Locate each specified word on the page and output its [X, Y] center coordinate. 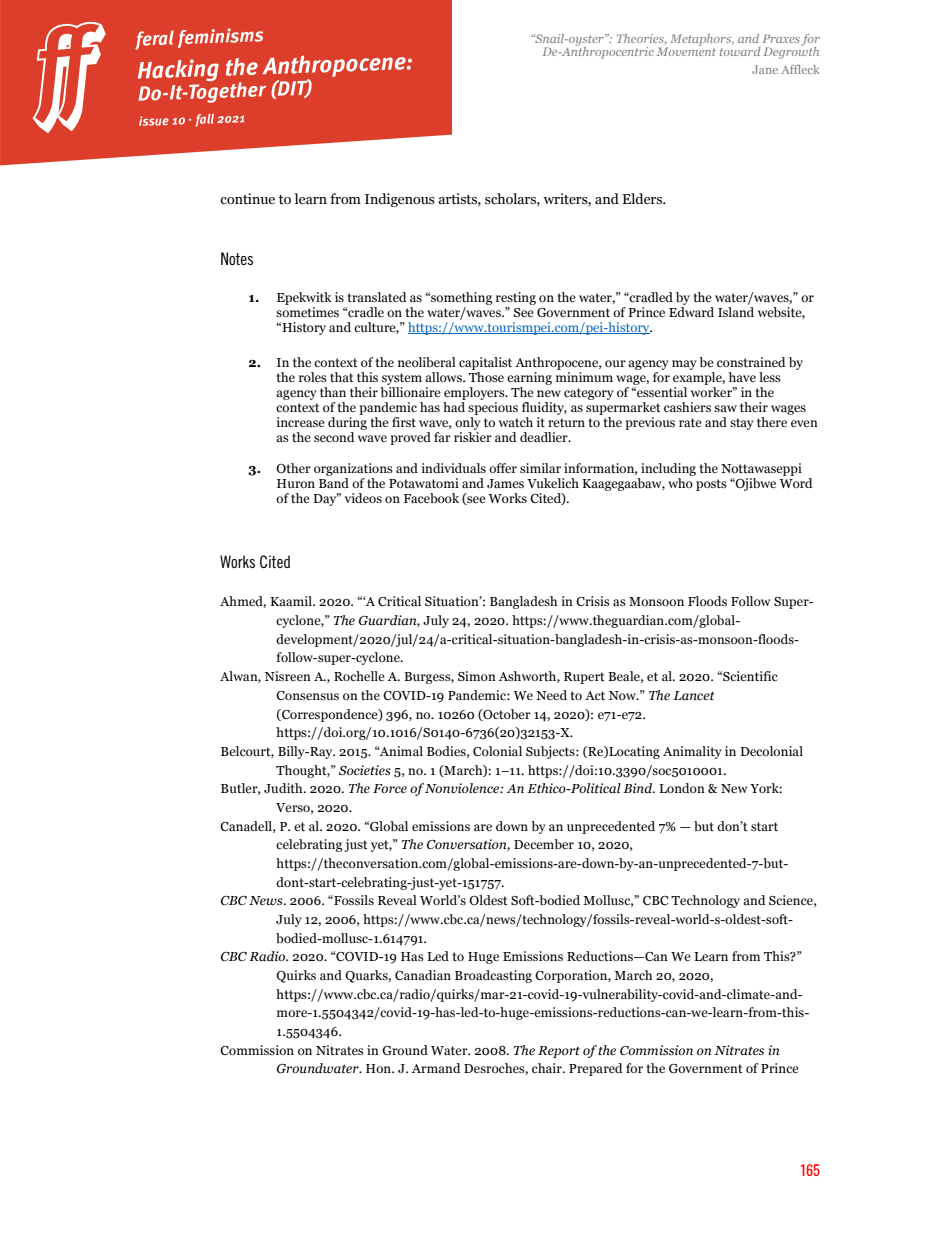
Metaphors [702, 40]
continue [247, 199]
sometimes [307, 312]
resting [516, 298]
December [544, 844]
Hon [380, 1068]
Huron [296, 483]
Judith [284, 788]
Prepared [595, 1069]
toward [740, 51]
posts [711, 485]
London [682, 788]
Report [559, 1052]
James [505, 483]
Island [736, 310]
